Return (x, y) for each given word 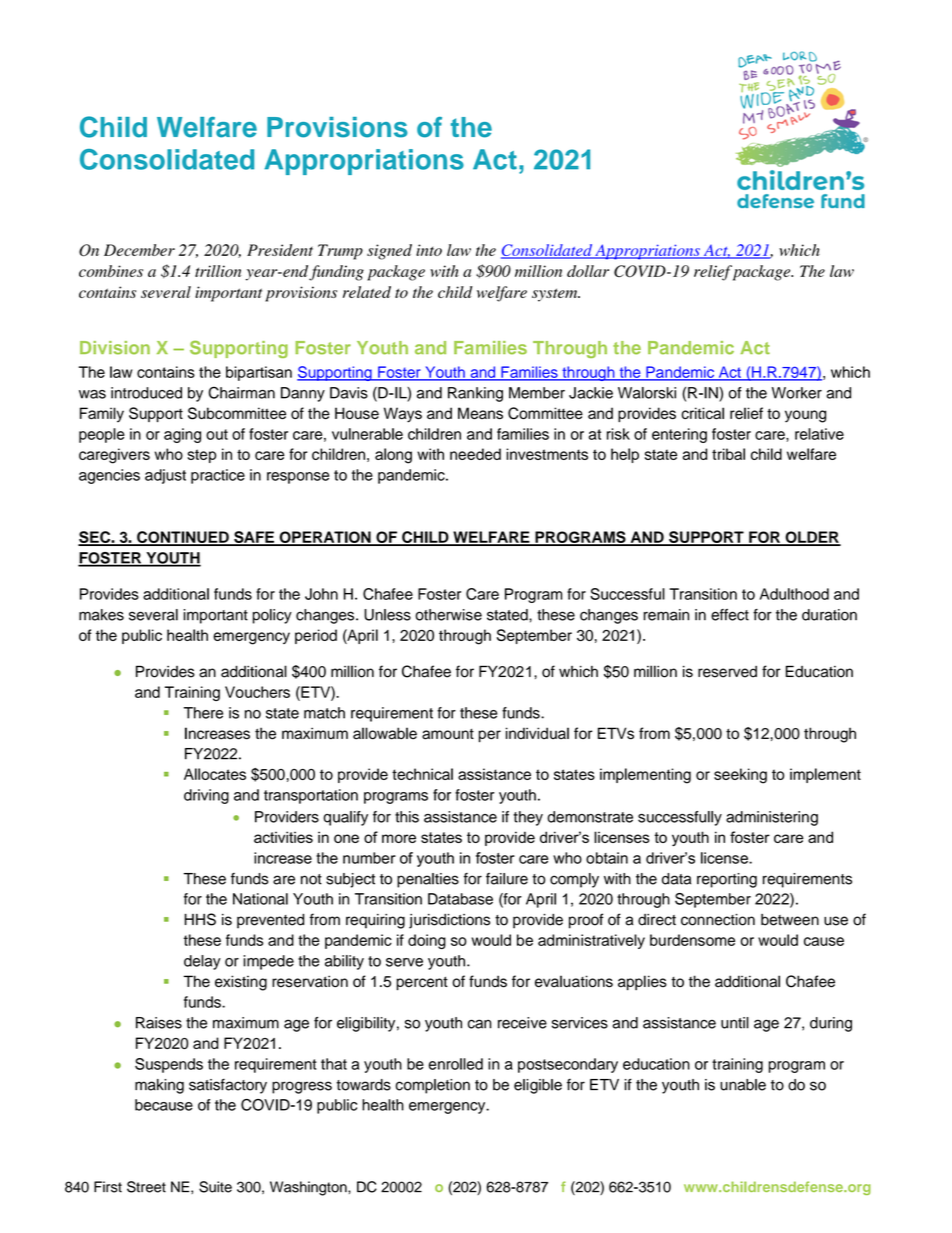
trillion (218, 271)
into (429, 250)
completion (433, 1086)
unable (743, 1085)
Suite (215, 1187)
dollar (588, 271)
